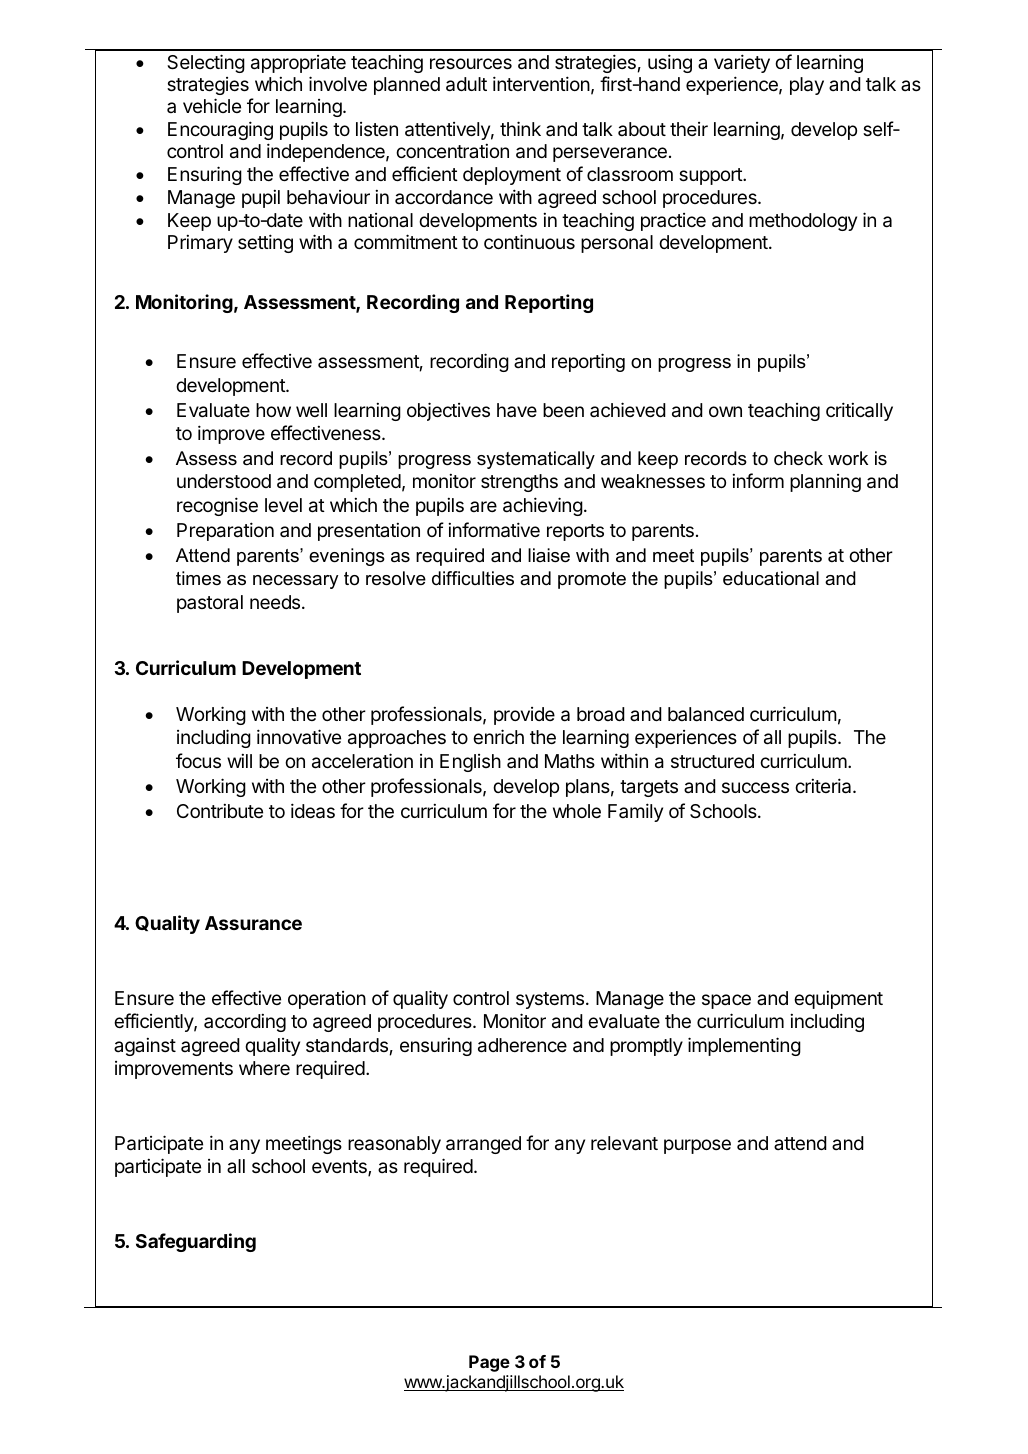 The image size is (1028, 1454). I want to click on Safeguarding, so click(196, 1242).
